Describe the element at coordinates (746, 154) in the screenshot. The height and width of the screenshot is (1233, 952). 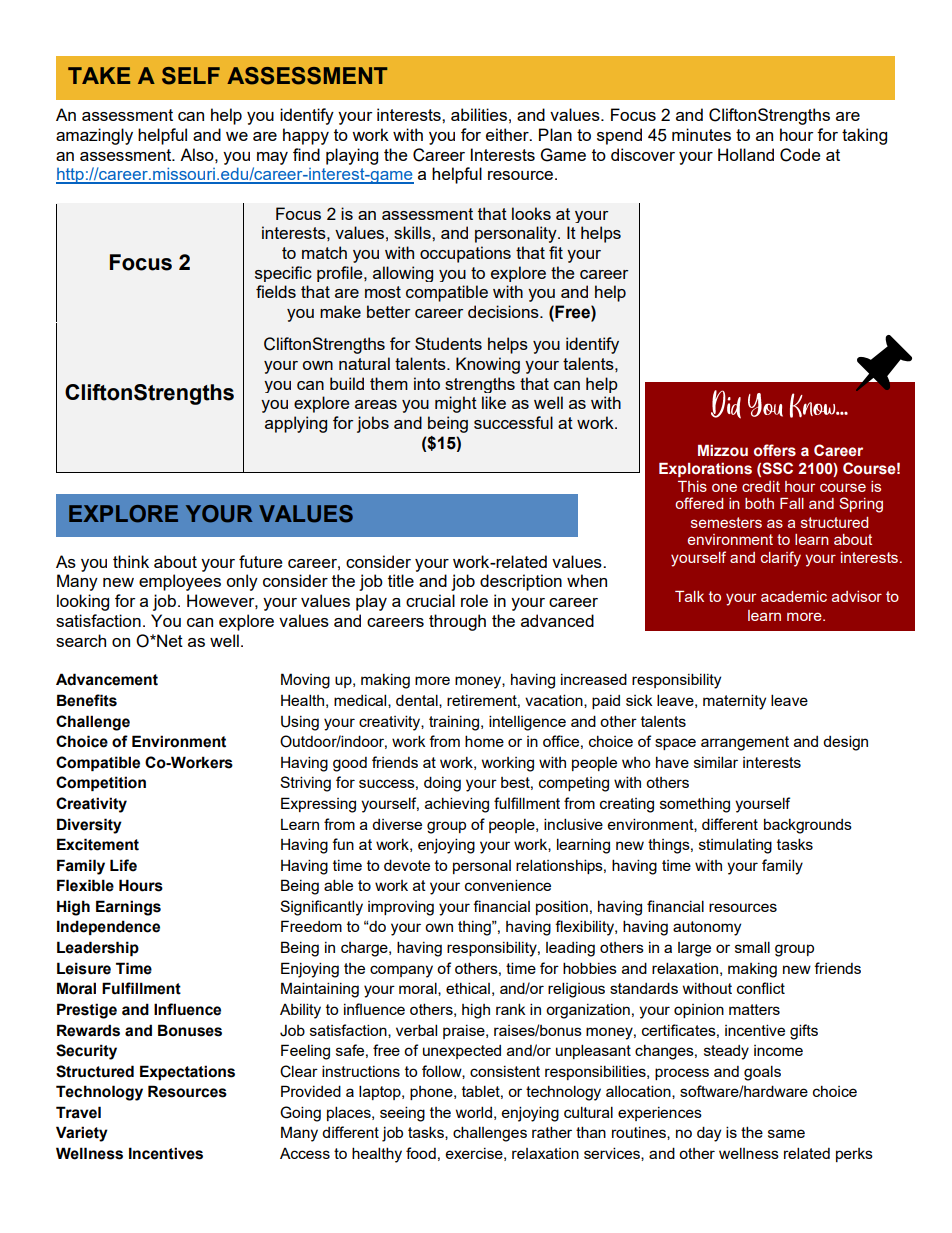
I see `Holland` at that location.
